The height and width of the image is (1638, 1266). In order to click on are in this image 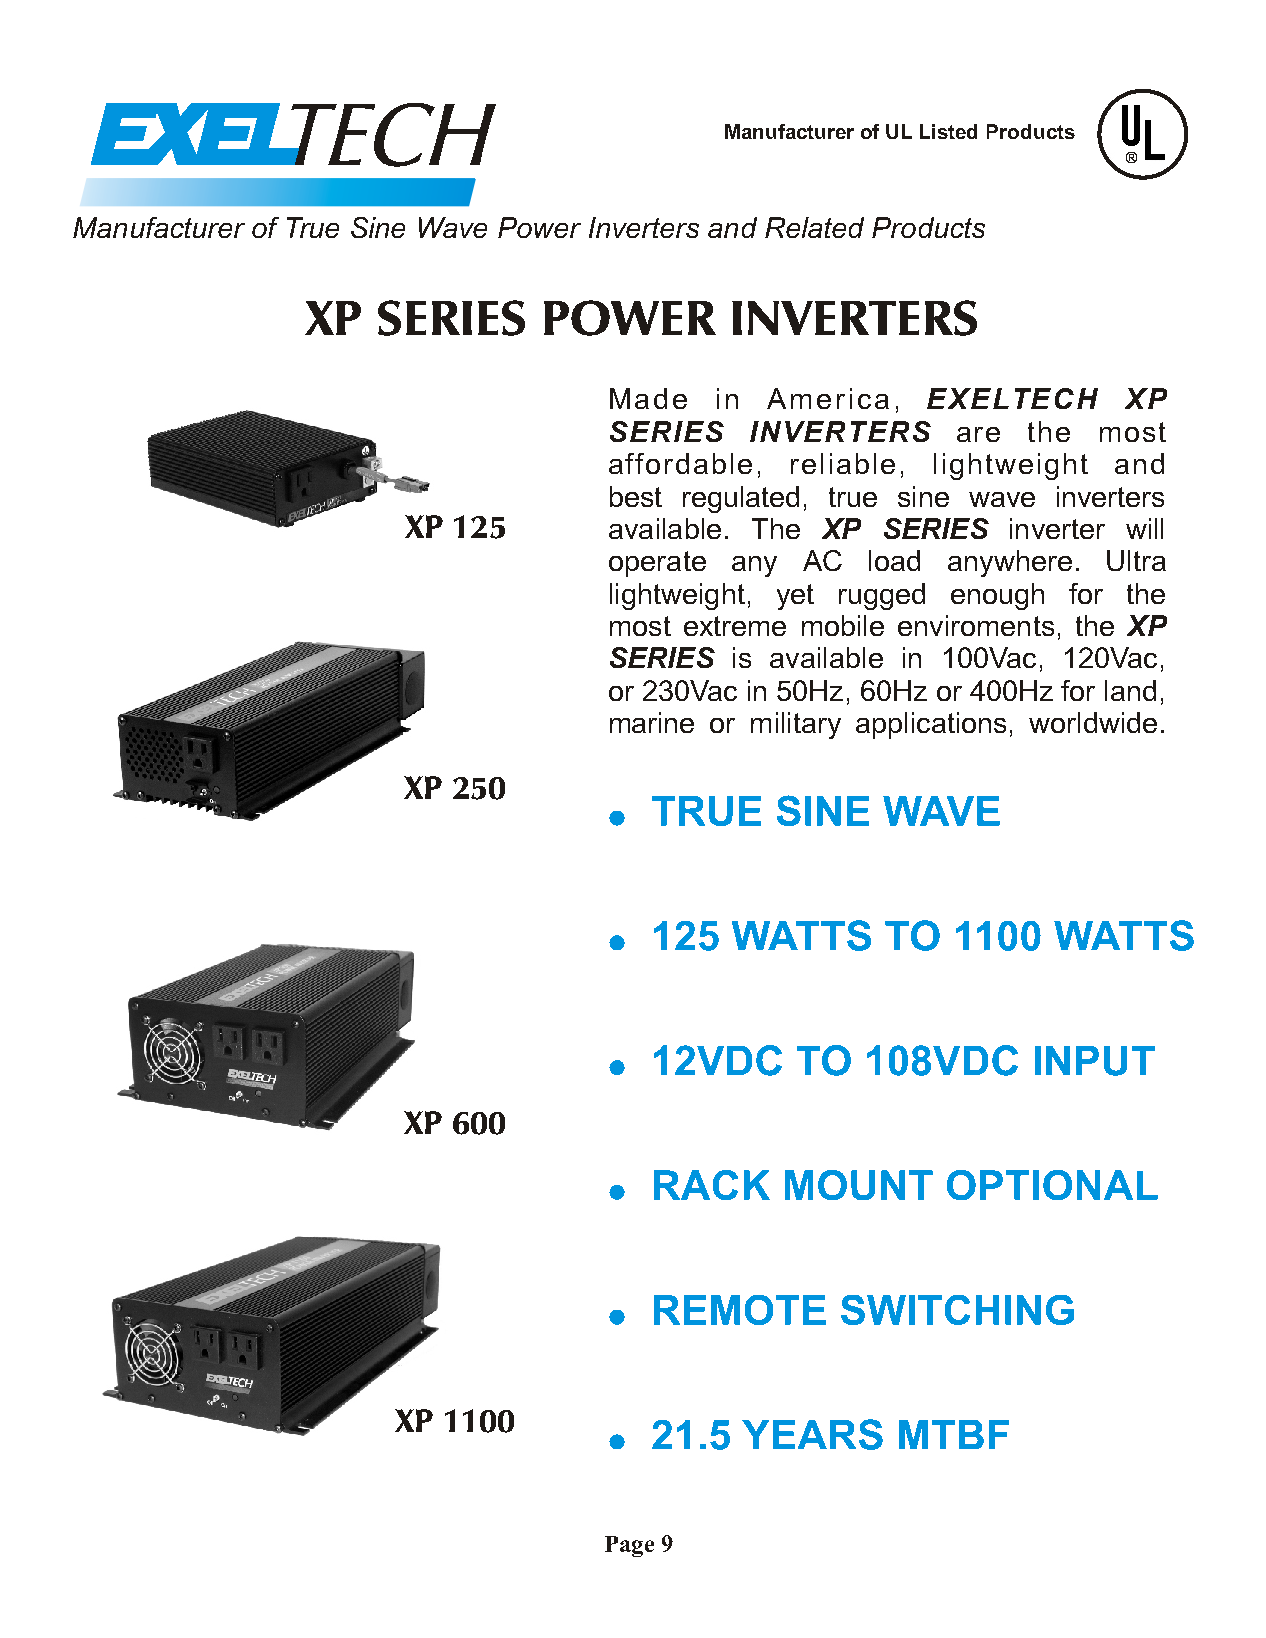, I will do `click(978, 434)`.
